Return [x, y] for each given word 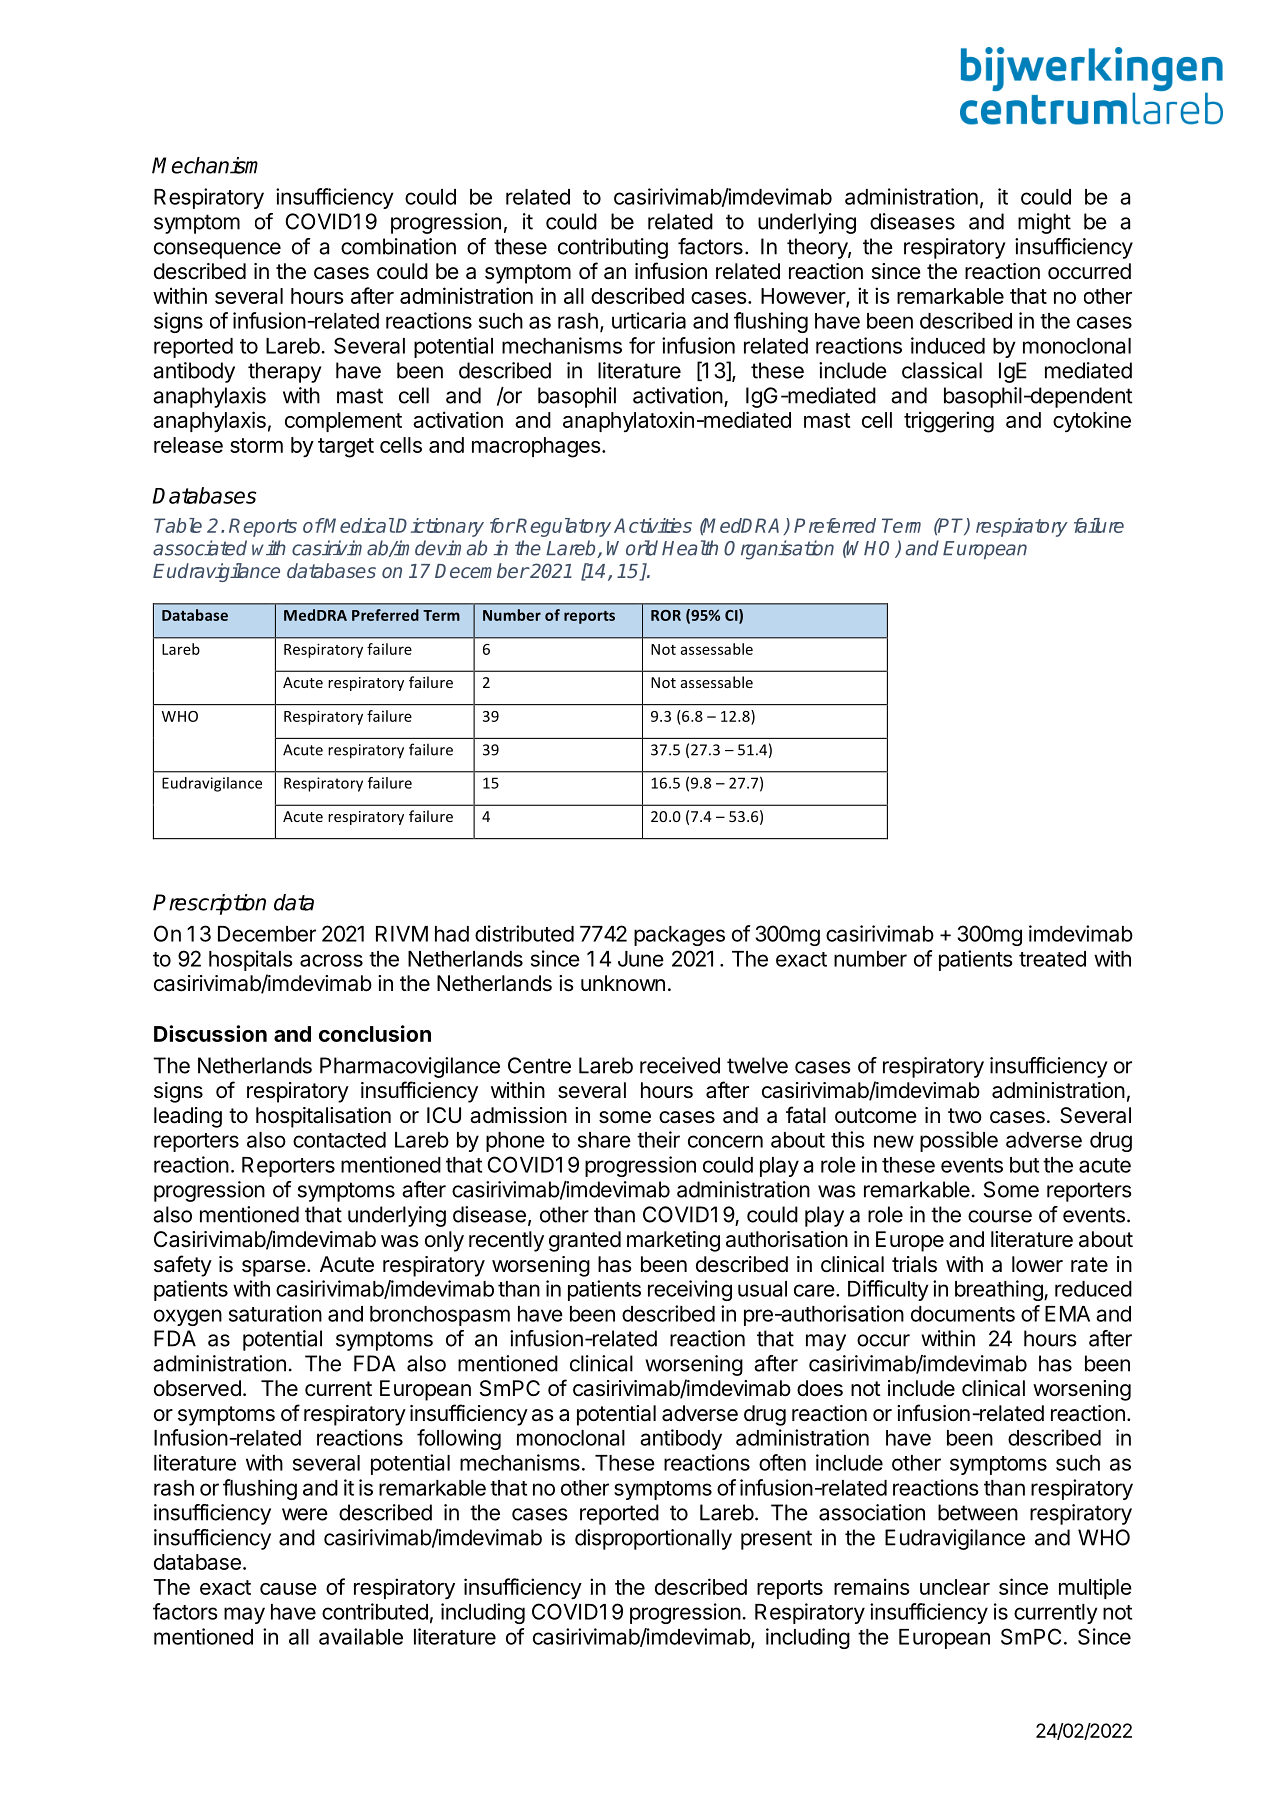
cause [288, 1589]
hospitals [251, 960]
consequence [217, 250]
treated [1052, 959]
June [641, 959]
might [1044, 223]
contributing [613, 248]
